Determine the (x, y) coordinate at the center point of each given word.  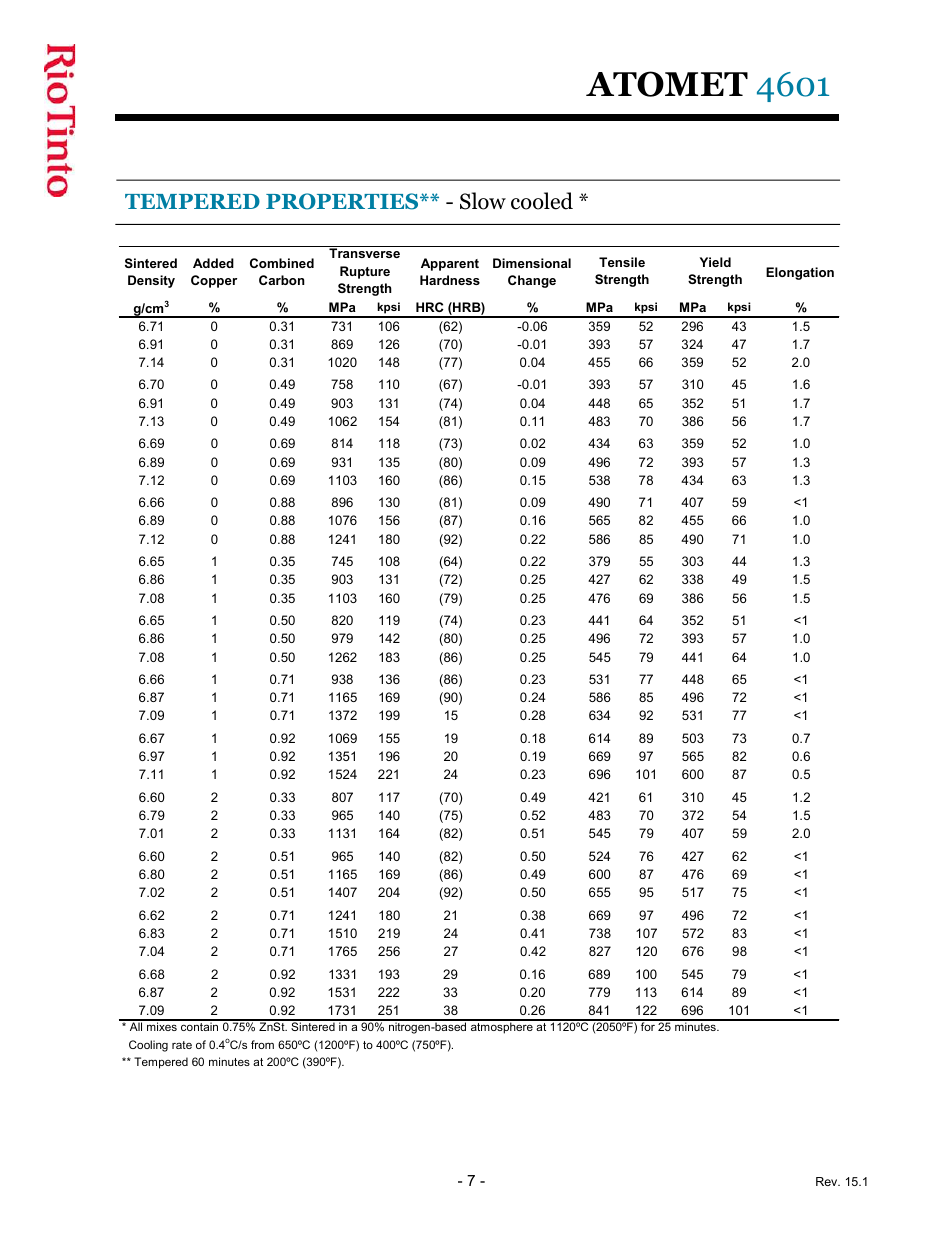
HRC (430, 307)
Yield (715, 262)
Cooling (148, 1046)
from (262, 1044)
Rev (828, 1181)
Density (151, 281)
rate (182, 1045)
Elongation (800, 273)
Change (532, 281)
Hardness (450, 280)
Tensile (622, 262)
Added (213, 263)
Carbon (282, 280)
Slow (483, 201)
